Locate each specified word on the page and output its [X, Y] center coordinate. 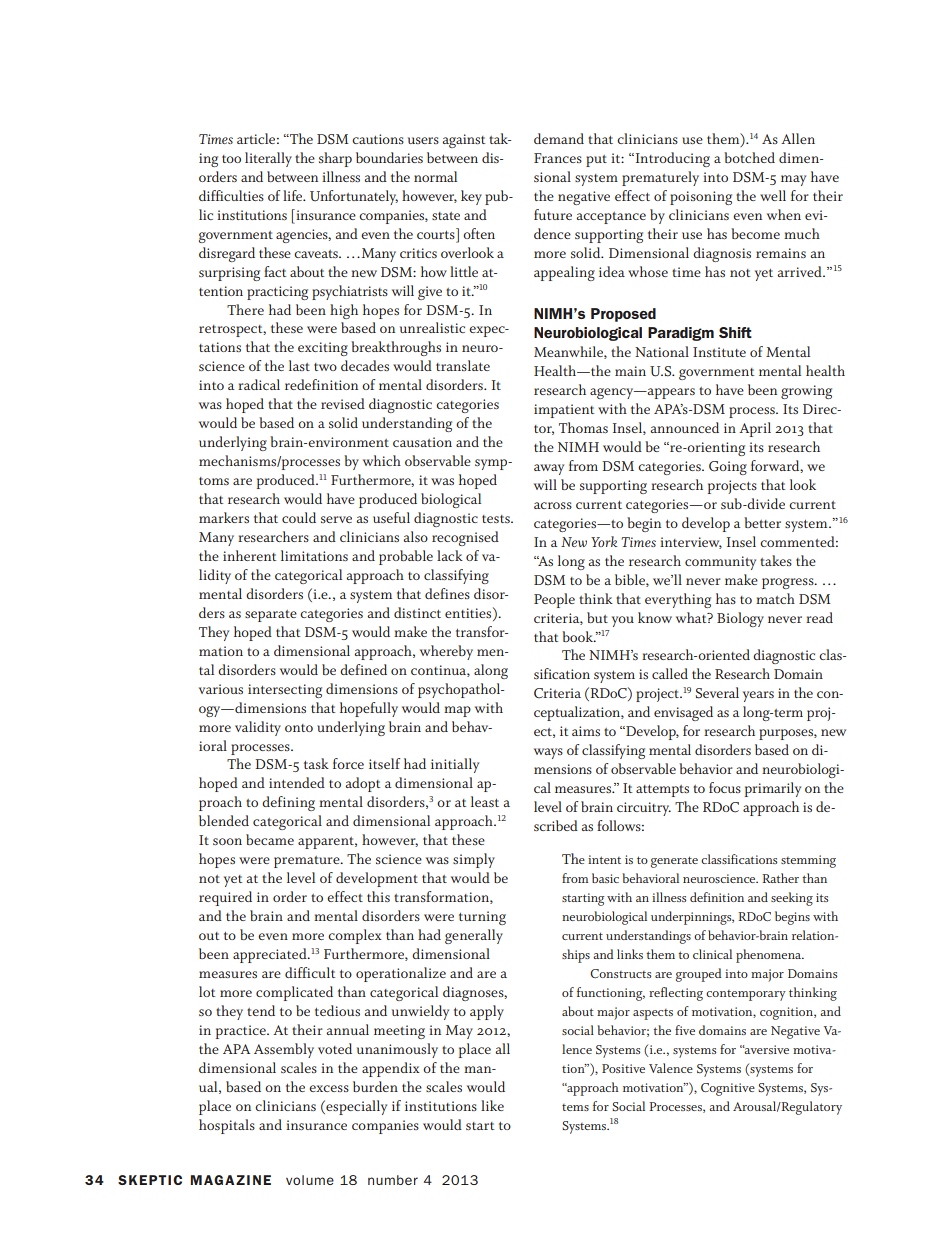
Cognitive [728, 1089]
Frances [558, 158]
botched [749, 157]
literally [268, 159]
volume [310, 1180]
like [492, 1105]
